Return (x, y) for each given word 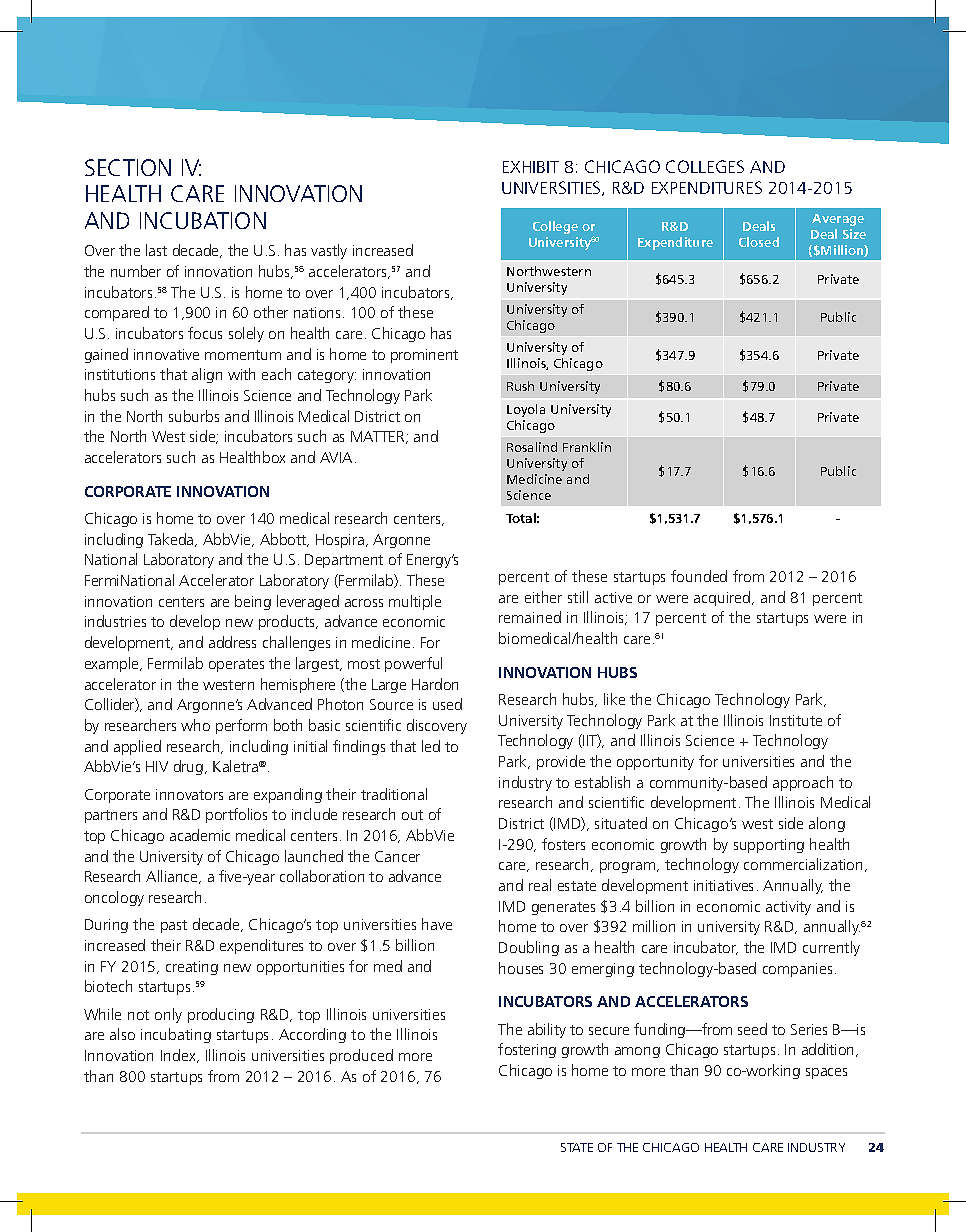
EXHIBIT (531, 167)
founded (699, 576)
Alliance (173, 877)
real (540, 885)
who (195, 725)
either (543, 597)
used (447, 704)
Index (179, 1056)
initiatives (723, 885)
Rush (520, 386)
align (207, 375)
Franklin (587, 447)
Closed (759, 242)
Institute (796, 720)
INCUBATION (203, 220)
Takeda (172, 540)
